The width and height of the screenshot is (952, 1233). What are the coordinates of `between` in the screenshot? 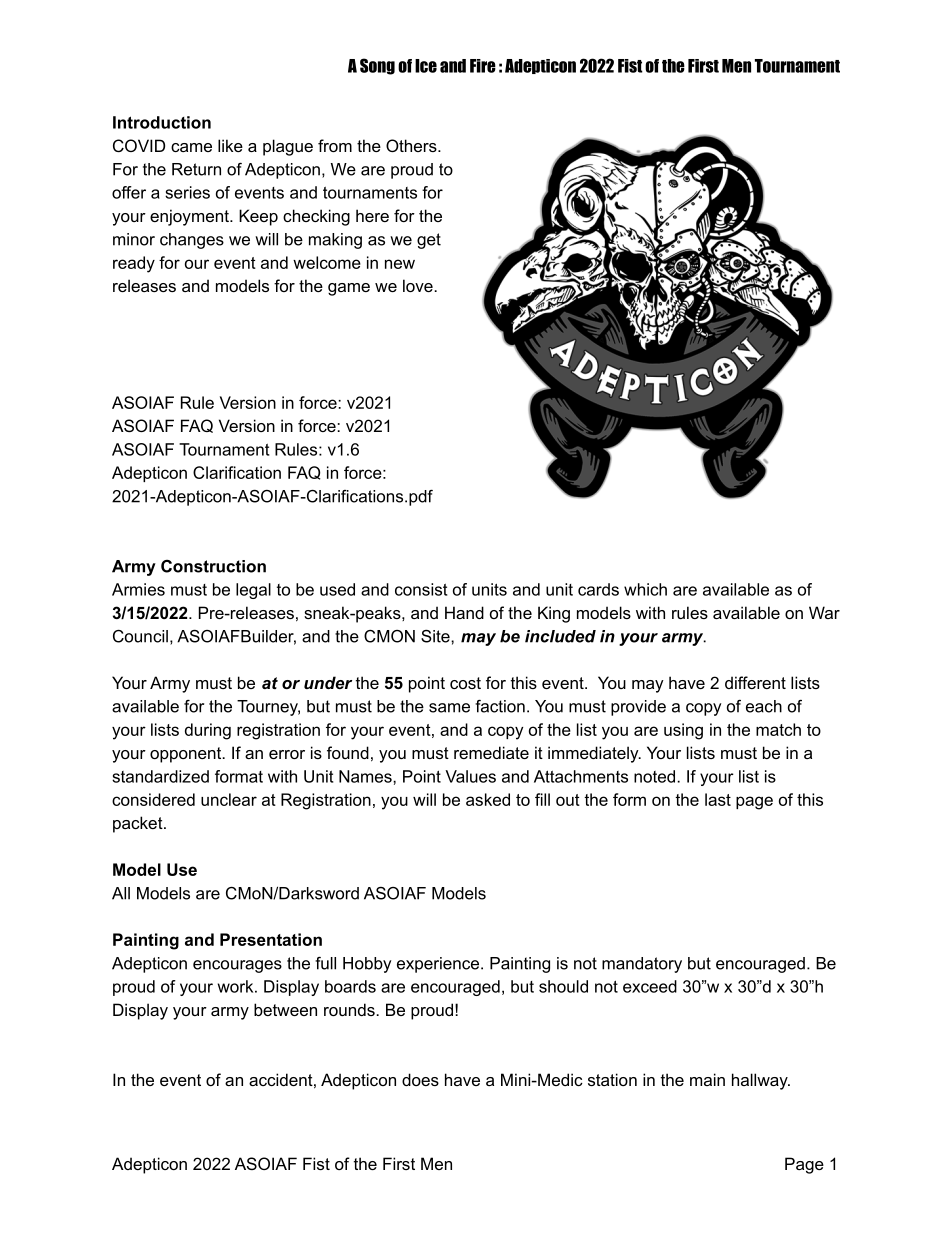 It's located at (285, 1009).
